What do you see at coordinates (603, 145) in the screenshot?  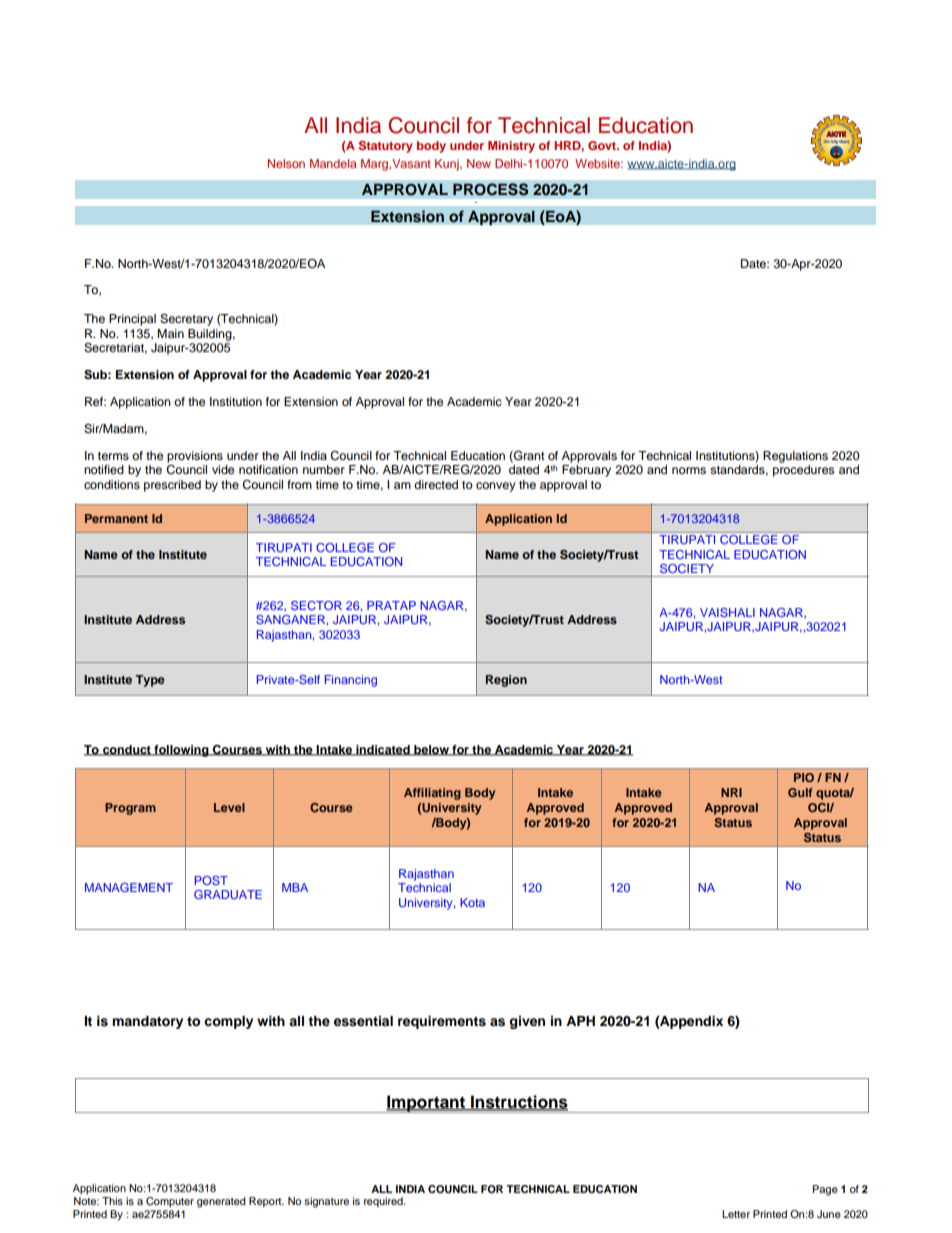 I see `Govt` at bounding box center [603, 145].
